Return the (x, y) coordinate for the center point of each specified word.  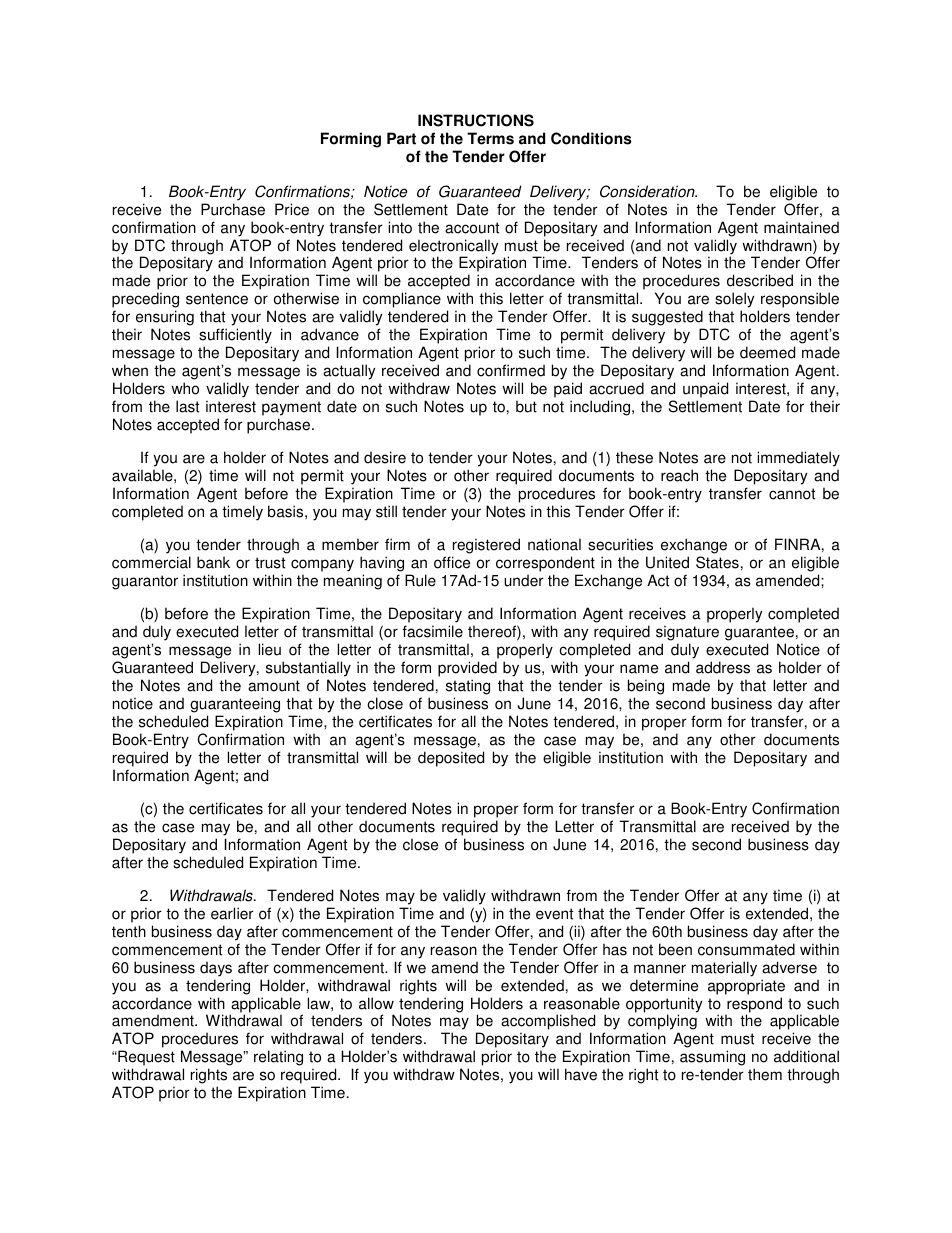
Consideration (648, 191)
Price (292, 209)
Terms (490, 138)
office (452, 562)
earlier (232, 913)
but (526, 406)
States (717, 562)
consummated (746, 949)
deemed (767, 352)
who (185, 388)
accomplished (548, 1023)
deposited (451, 759)
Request (145, 1059)
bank (213, 562)
